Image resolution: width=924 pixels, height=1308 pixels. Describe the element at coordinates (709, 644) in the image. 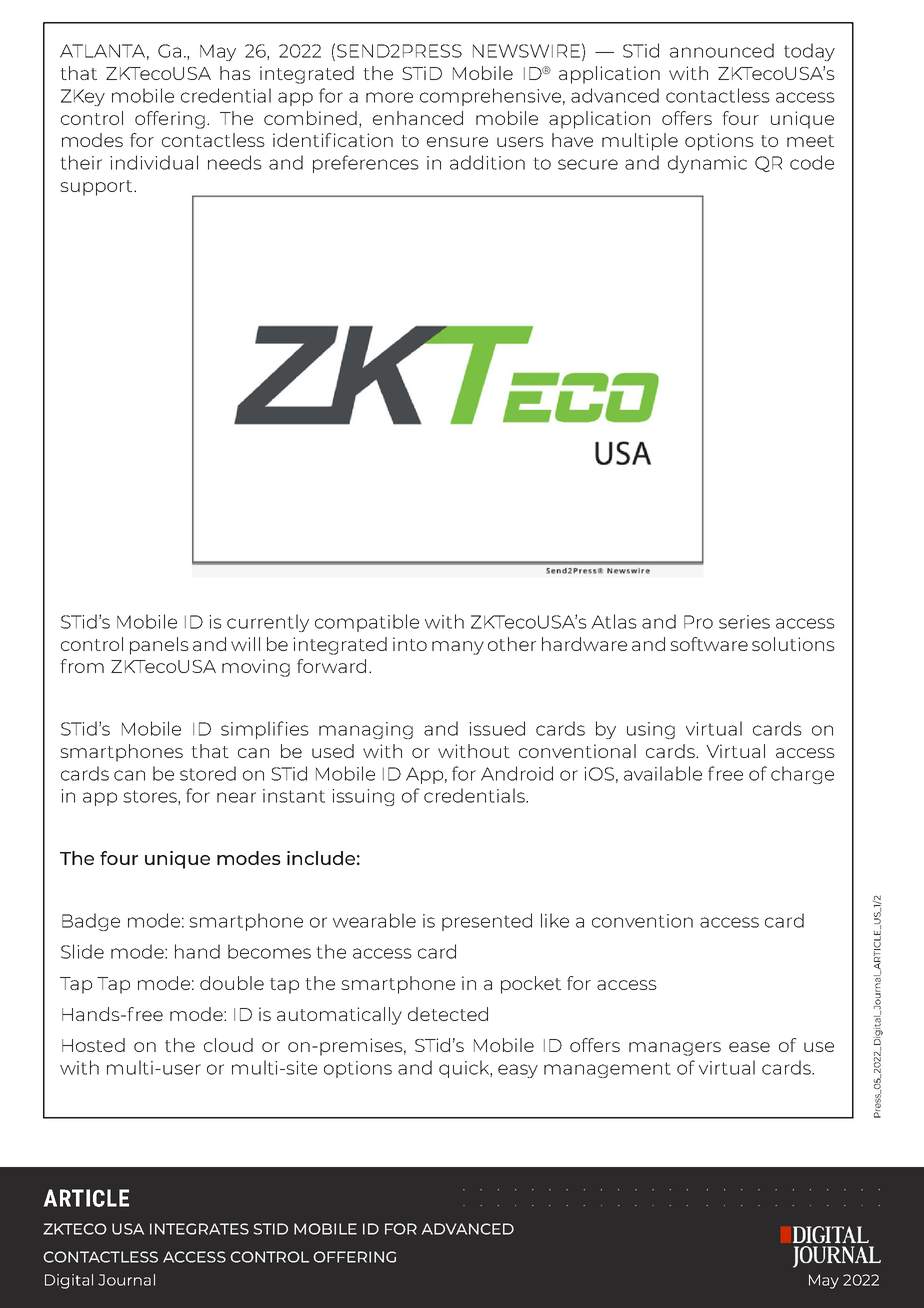

I see `software` at that location.
